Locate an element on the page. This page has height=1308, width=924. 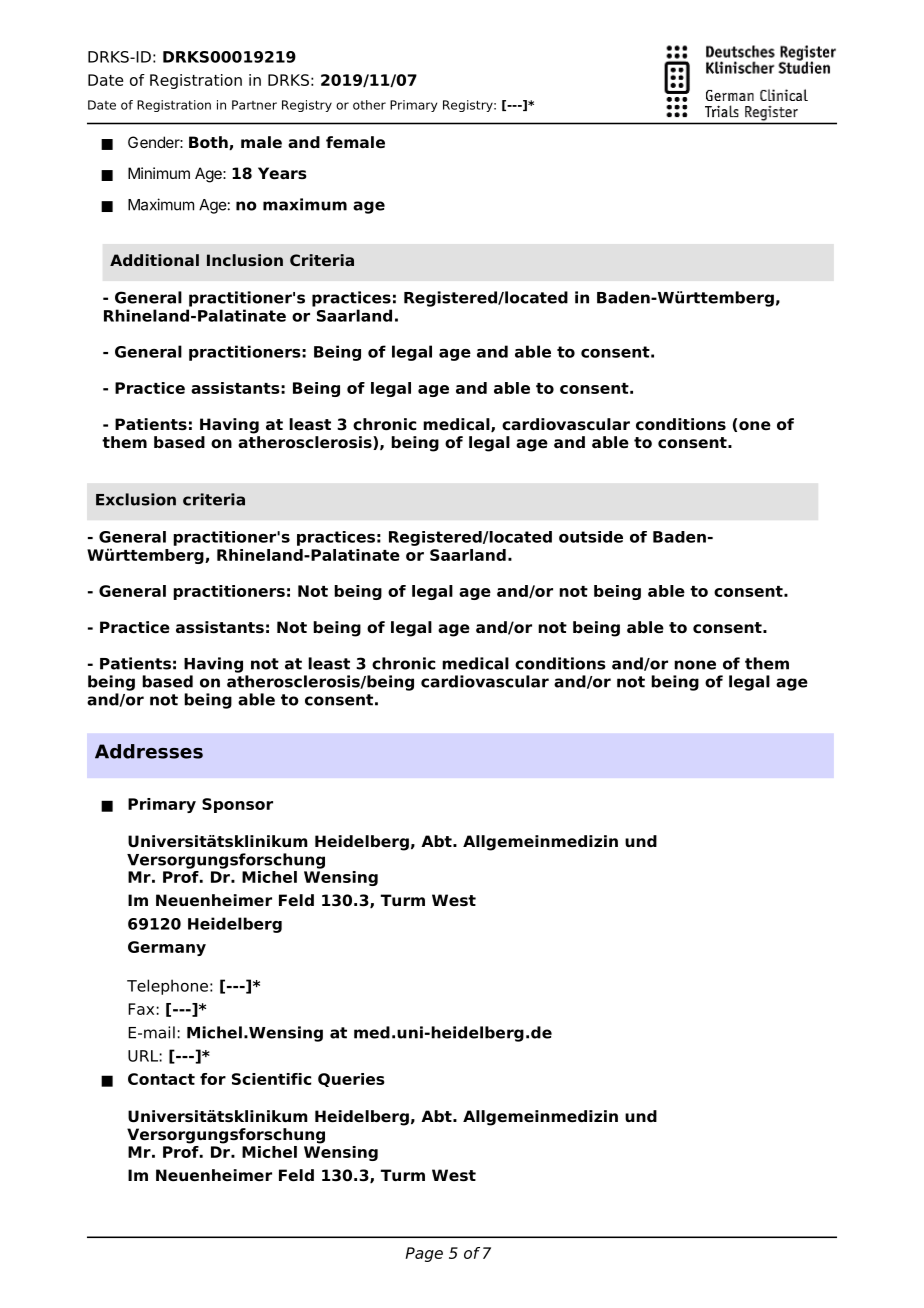
other is located at coordinates (369, 105).
